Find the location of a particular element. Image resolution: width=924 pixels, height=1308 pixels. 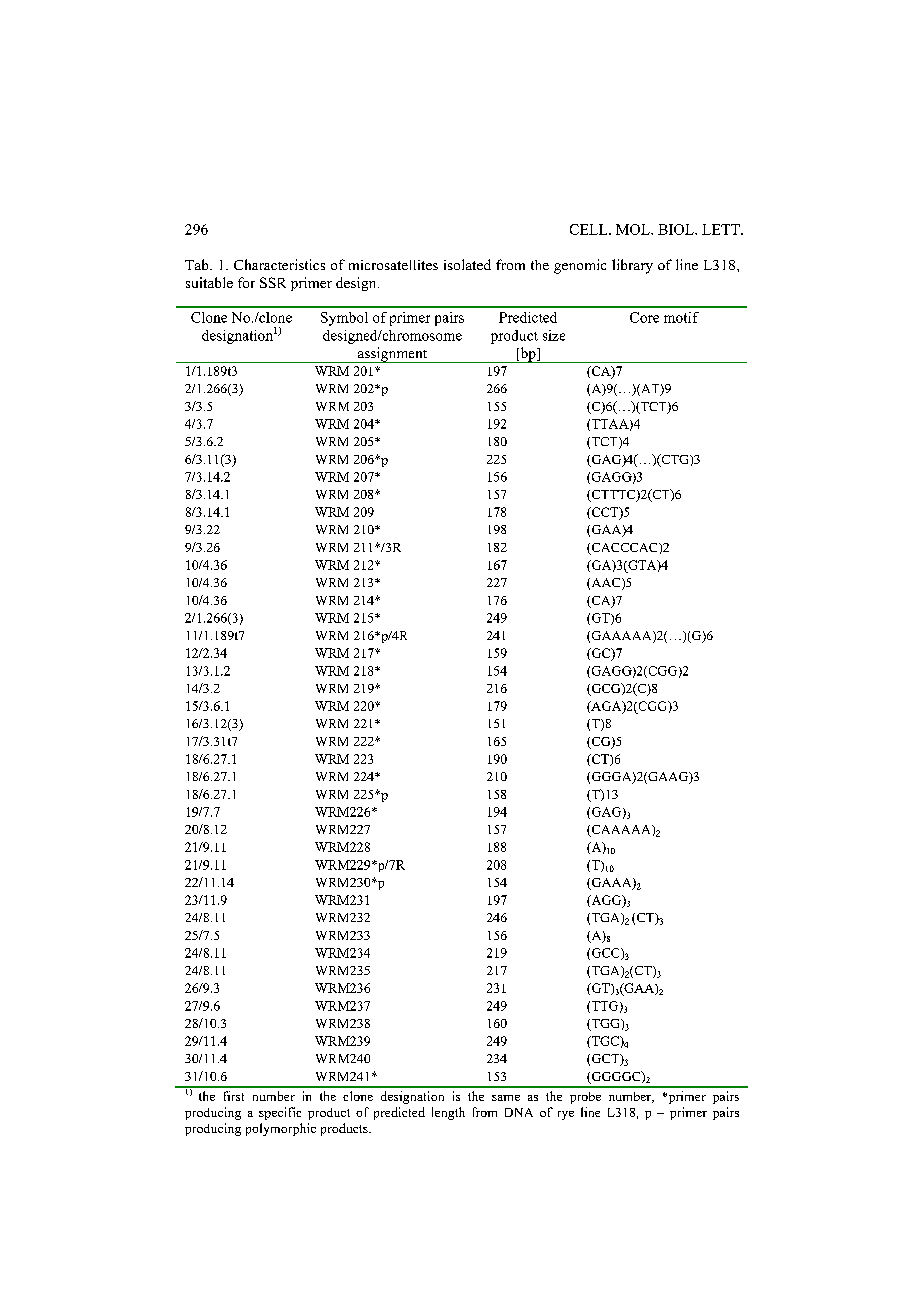

Core is located at coordinates (644, 317).
